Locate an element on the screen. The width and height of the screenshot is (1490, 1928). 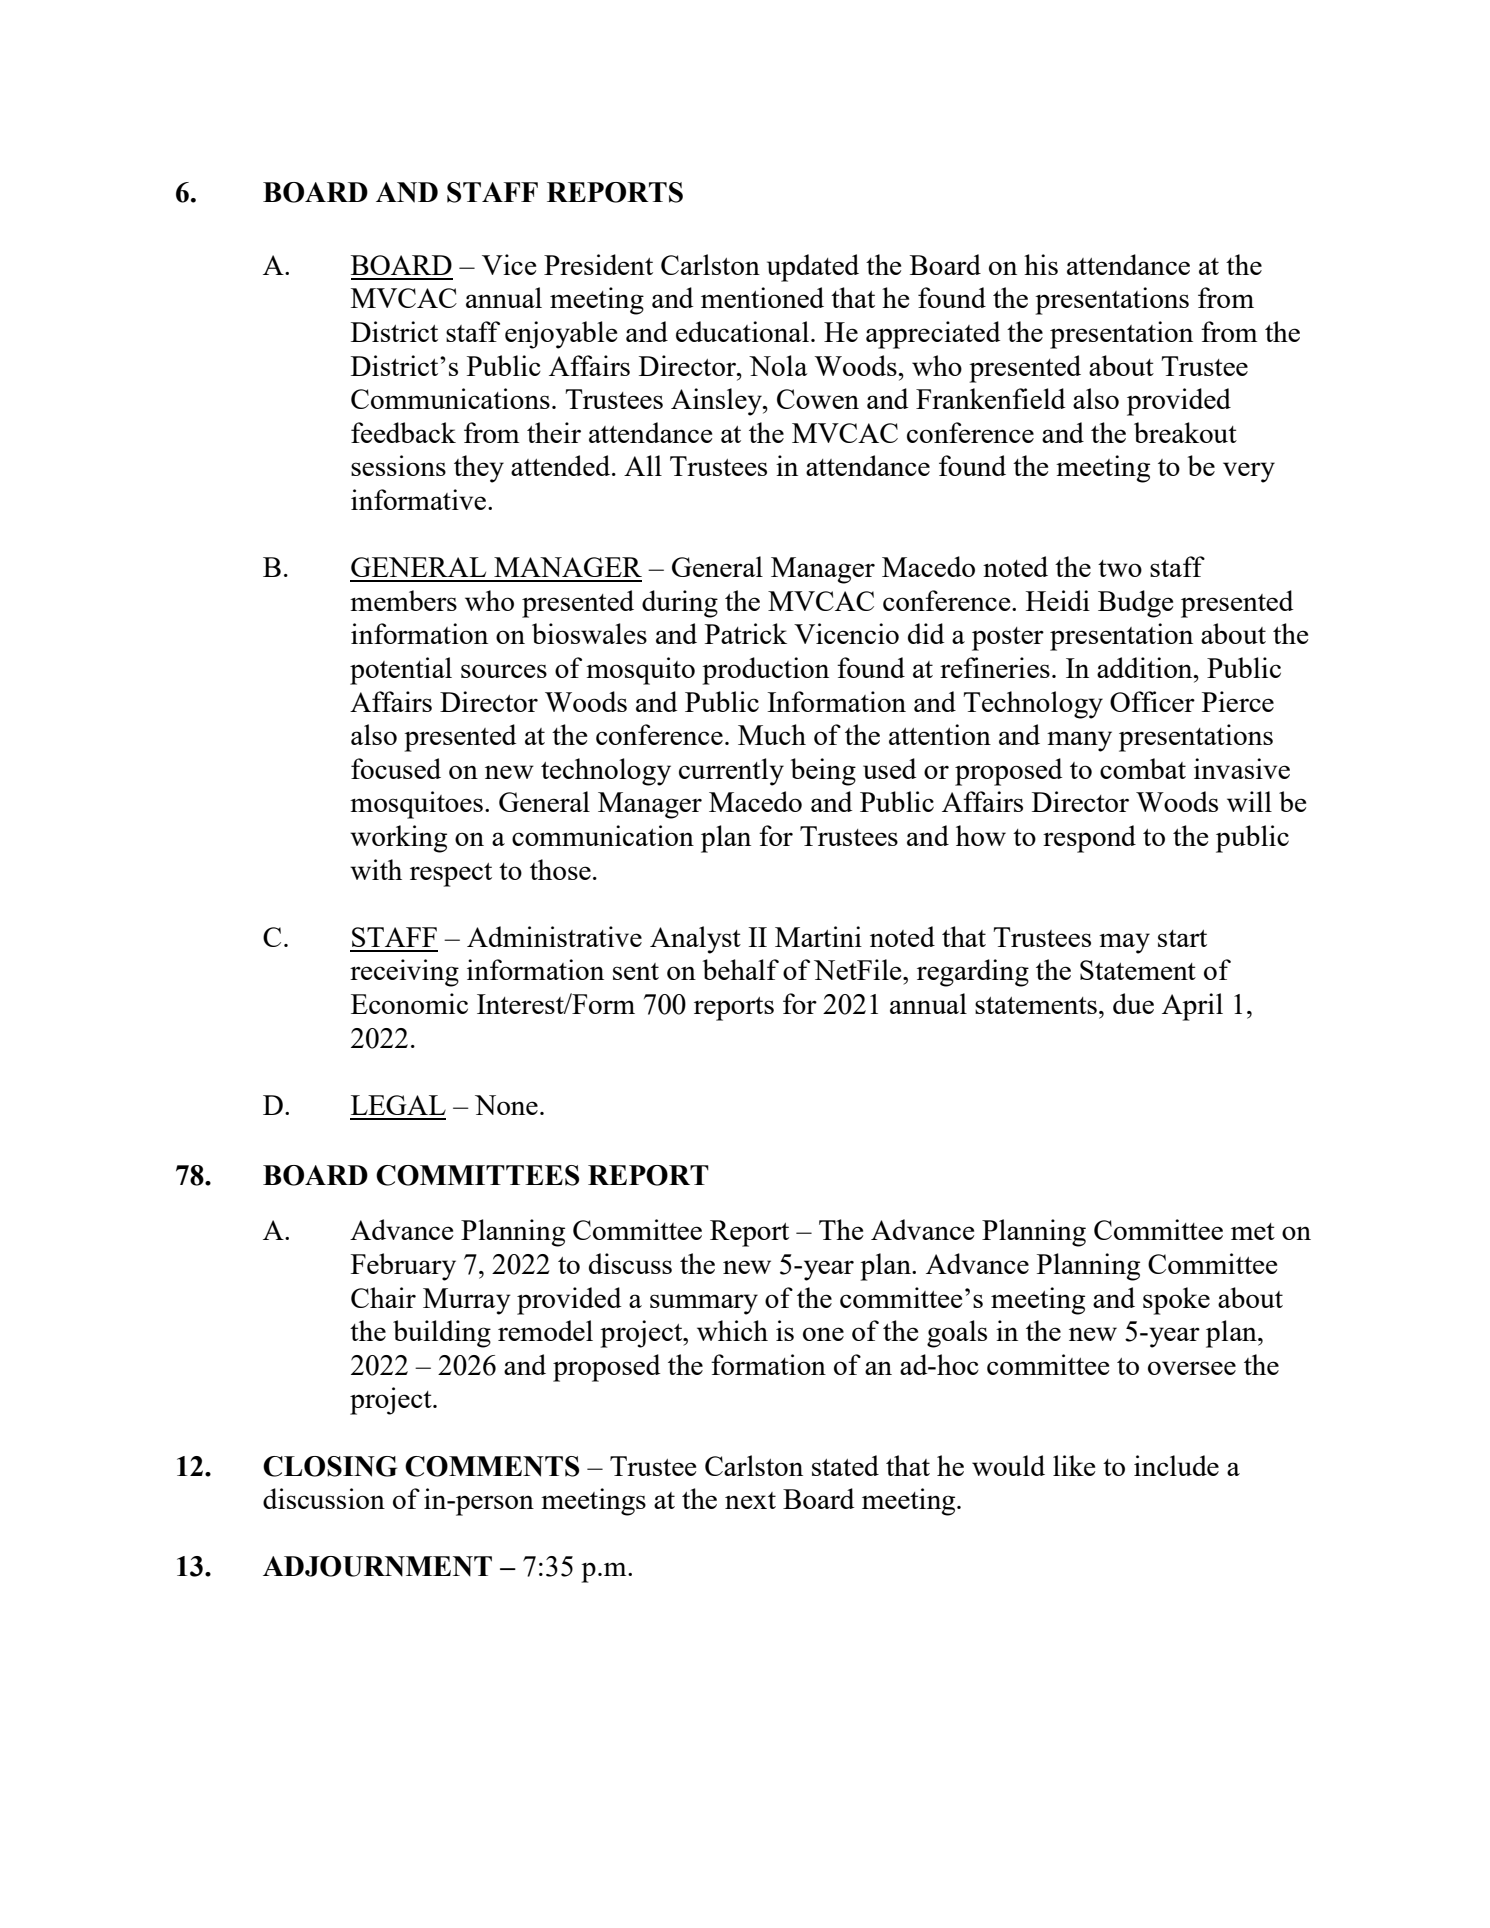
his is located at coordinates (1041, 264).
